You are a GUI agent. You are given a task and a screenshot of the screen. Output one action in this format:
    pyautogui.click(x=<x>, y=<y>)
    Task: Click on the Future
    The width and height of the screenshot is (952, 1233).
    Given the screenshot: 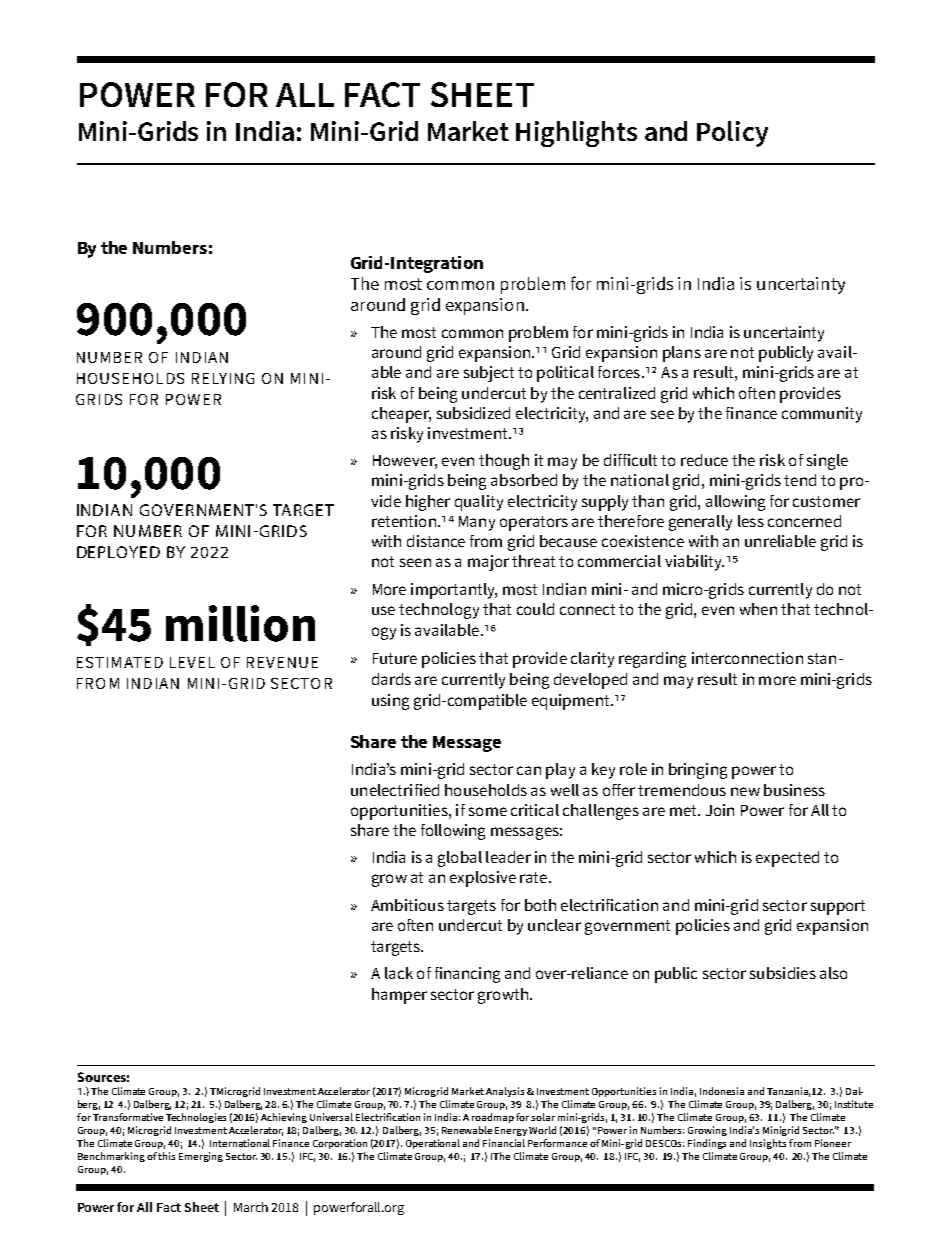 What is the action you would take?
    pyautogui.click(x=395, y=658)
